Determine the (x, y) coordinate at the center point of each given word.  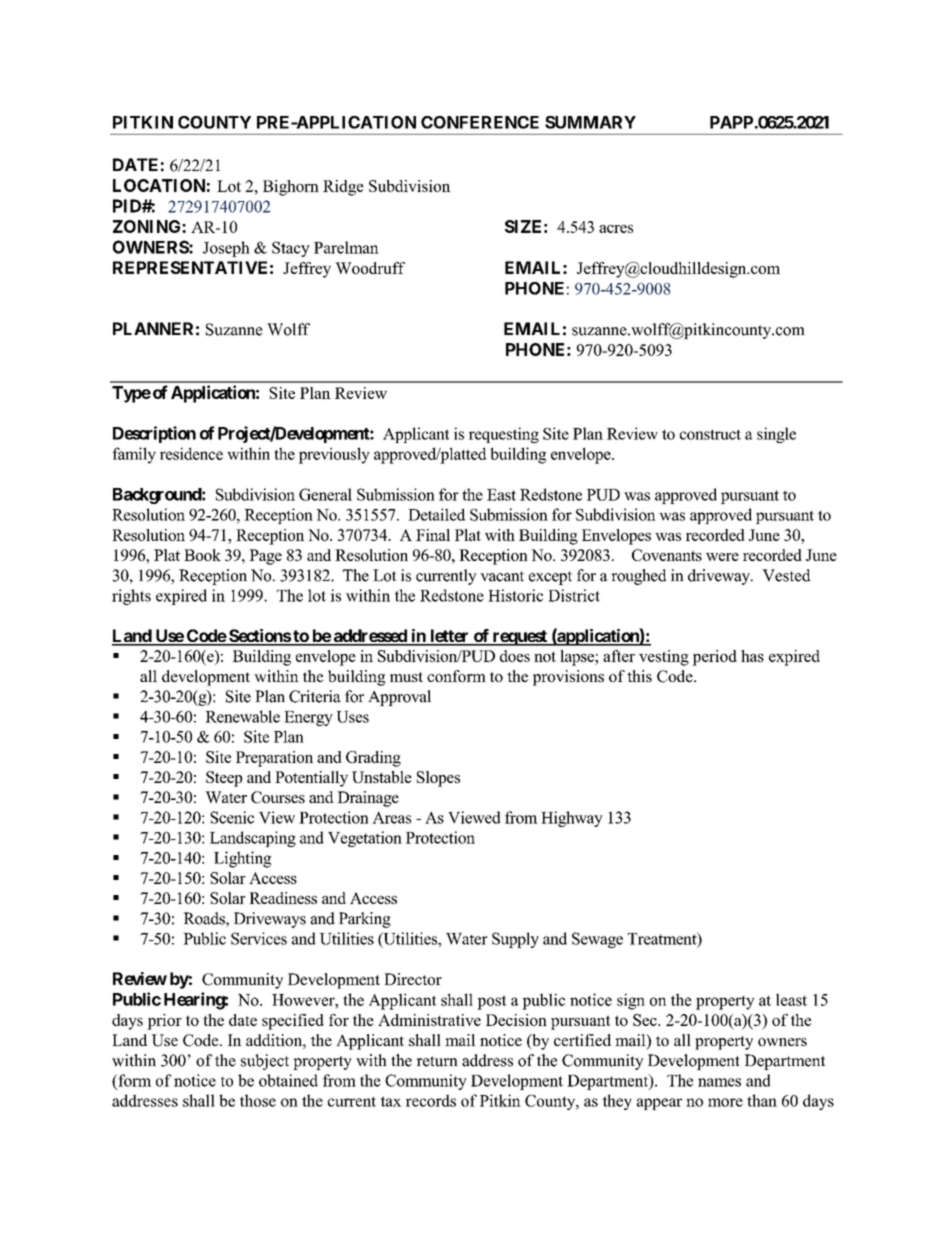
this (639, 676)
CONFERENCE (480, 122)
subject (265, 1062)
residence (191, 453)
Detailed (437, 514)
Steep (224, 779)
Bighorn (291, 188)
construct (710, 434)
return (437, 1061)
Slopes (438, 779)
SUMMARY (590, 122)
